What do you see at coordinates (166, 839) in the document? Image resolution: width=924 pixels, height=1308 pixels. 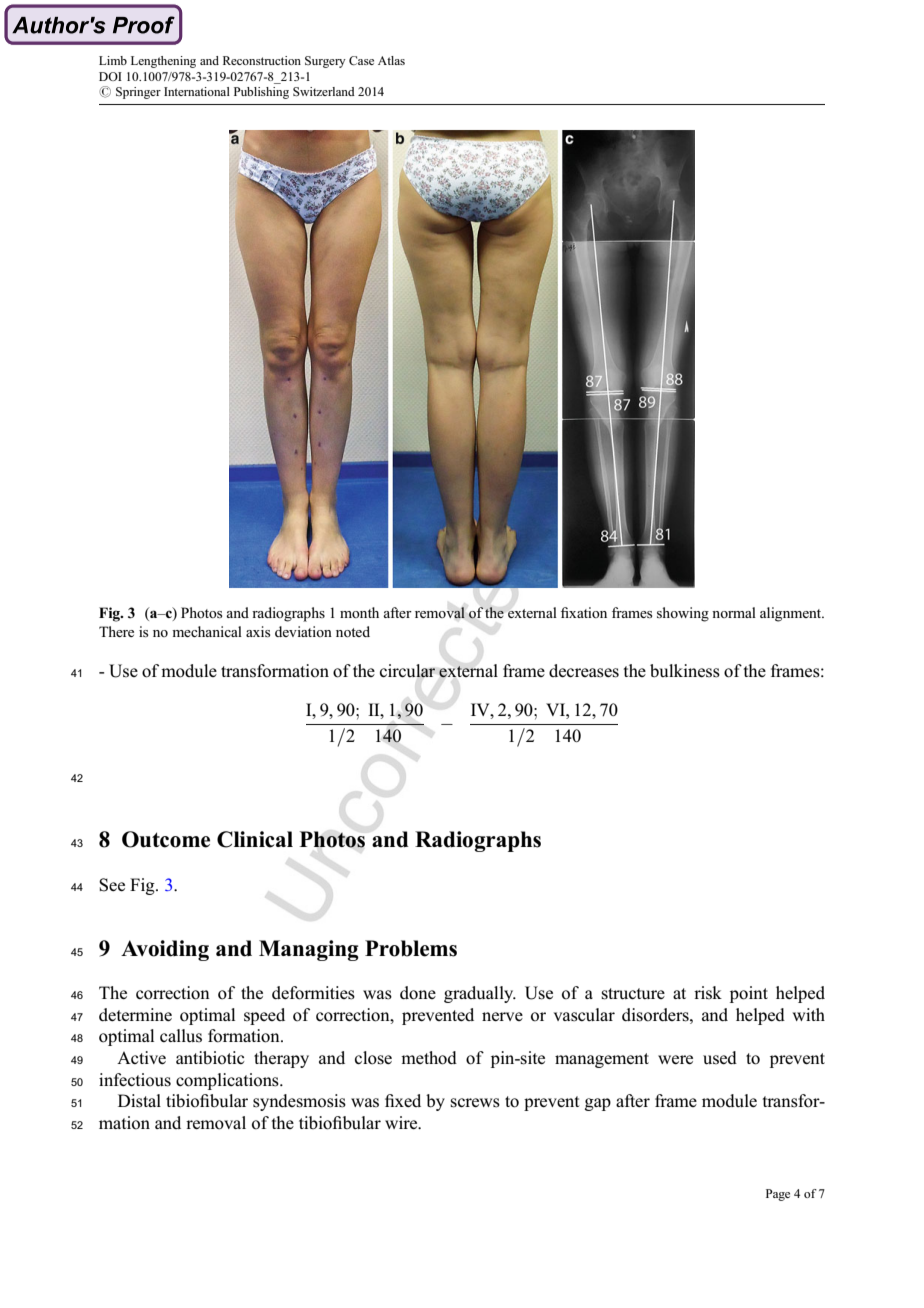 I see `Outcome` at bounding box center [166, 839].
